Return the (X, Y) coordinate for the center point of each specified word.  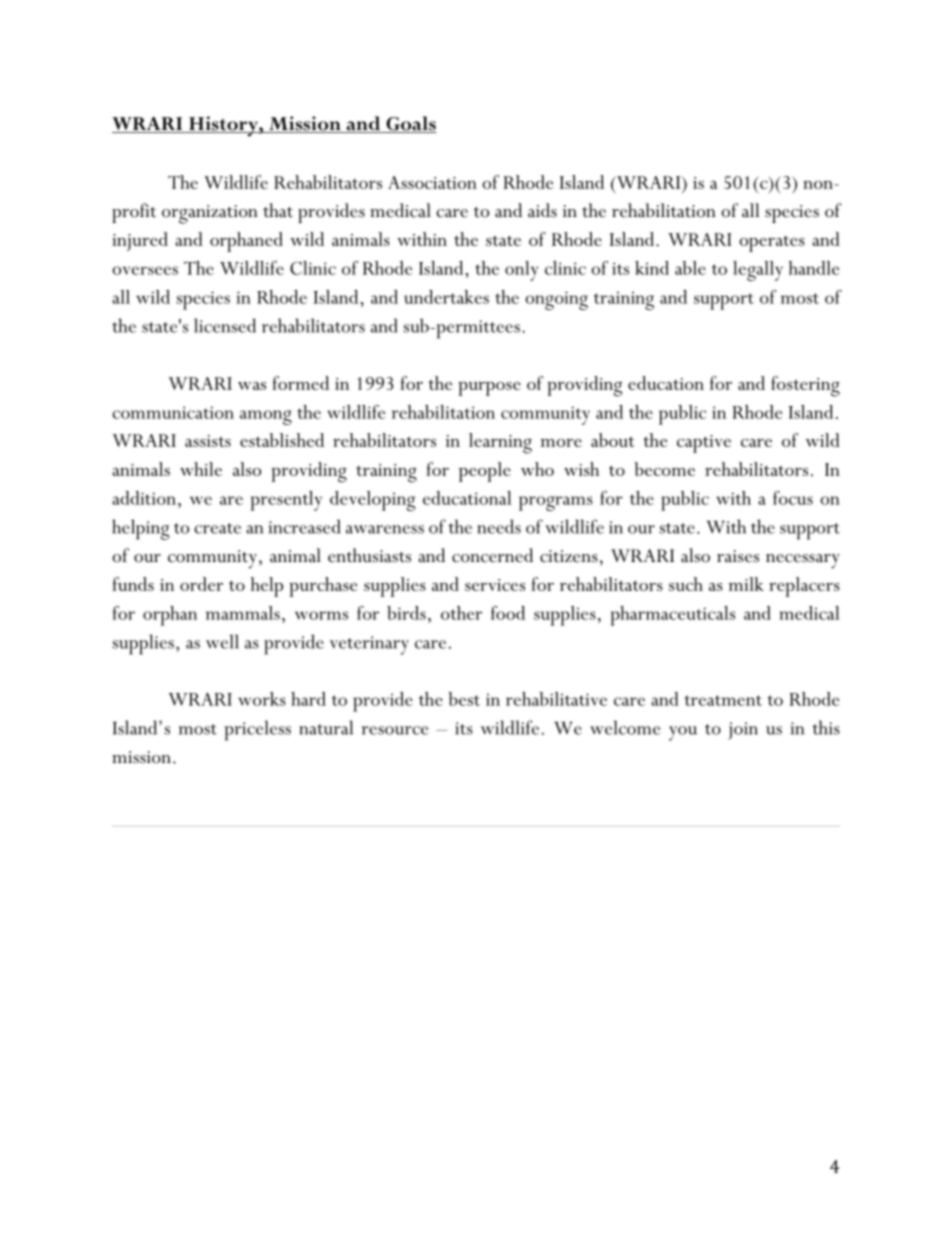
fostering (805, 386)
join (743, 731)
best (464, 699)
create (217, 528)
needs (499, 526)
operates (772, 244)
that (278, 210)
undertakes (446, 297)
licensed (225, 325)
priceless (257, 730)
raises (738, 556)
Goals (410, 124)
